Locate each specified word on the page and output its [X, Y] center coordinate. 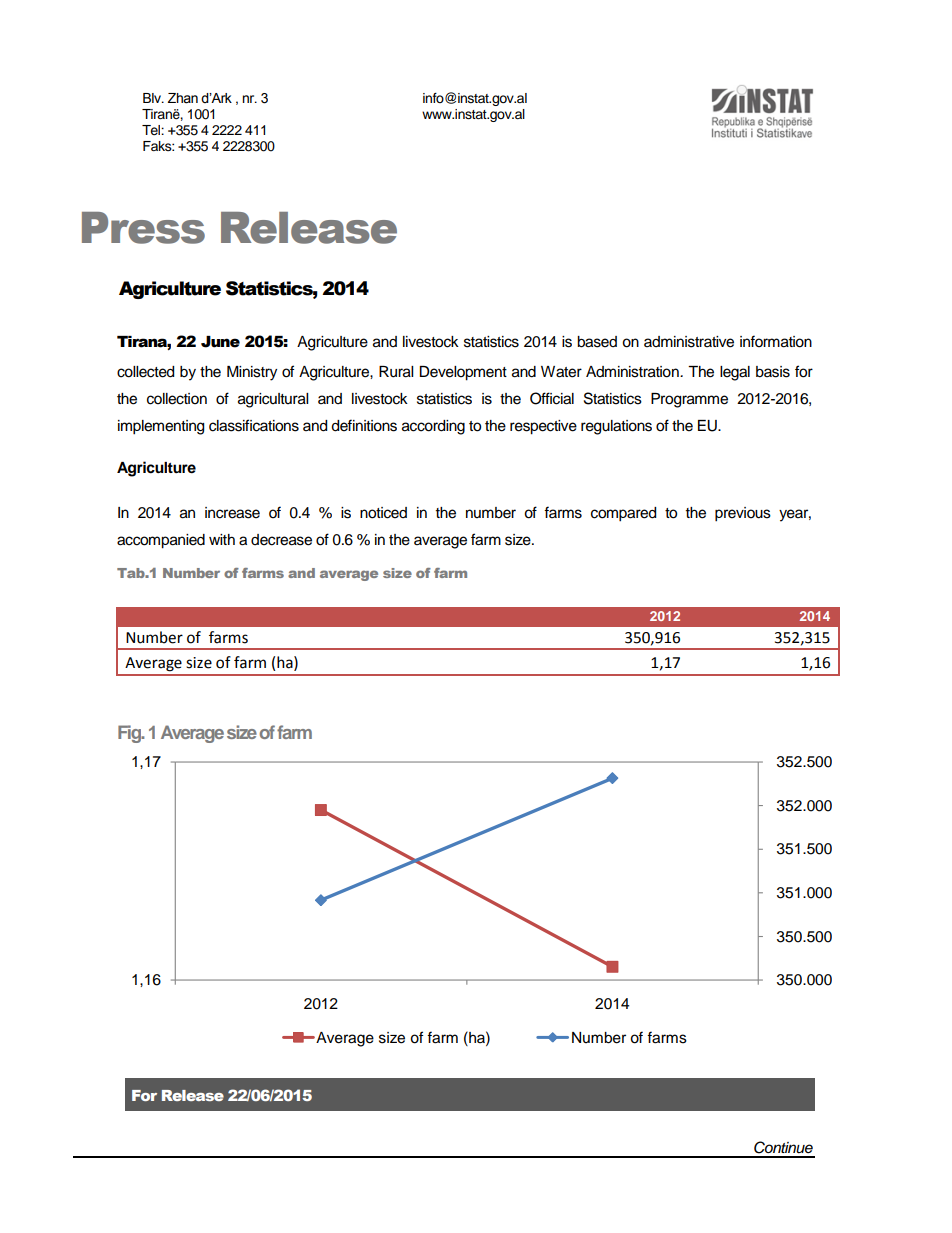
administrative [689, 342]
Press [143, 228]
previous [743, 514]
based [597, 342]
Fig [130, 734]
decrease [281, 540]
